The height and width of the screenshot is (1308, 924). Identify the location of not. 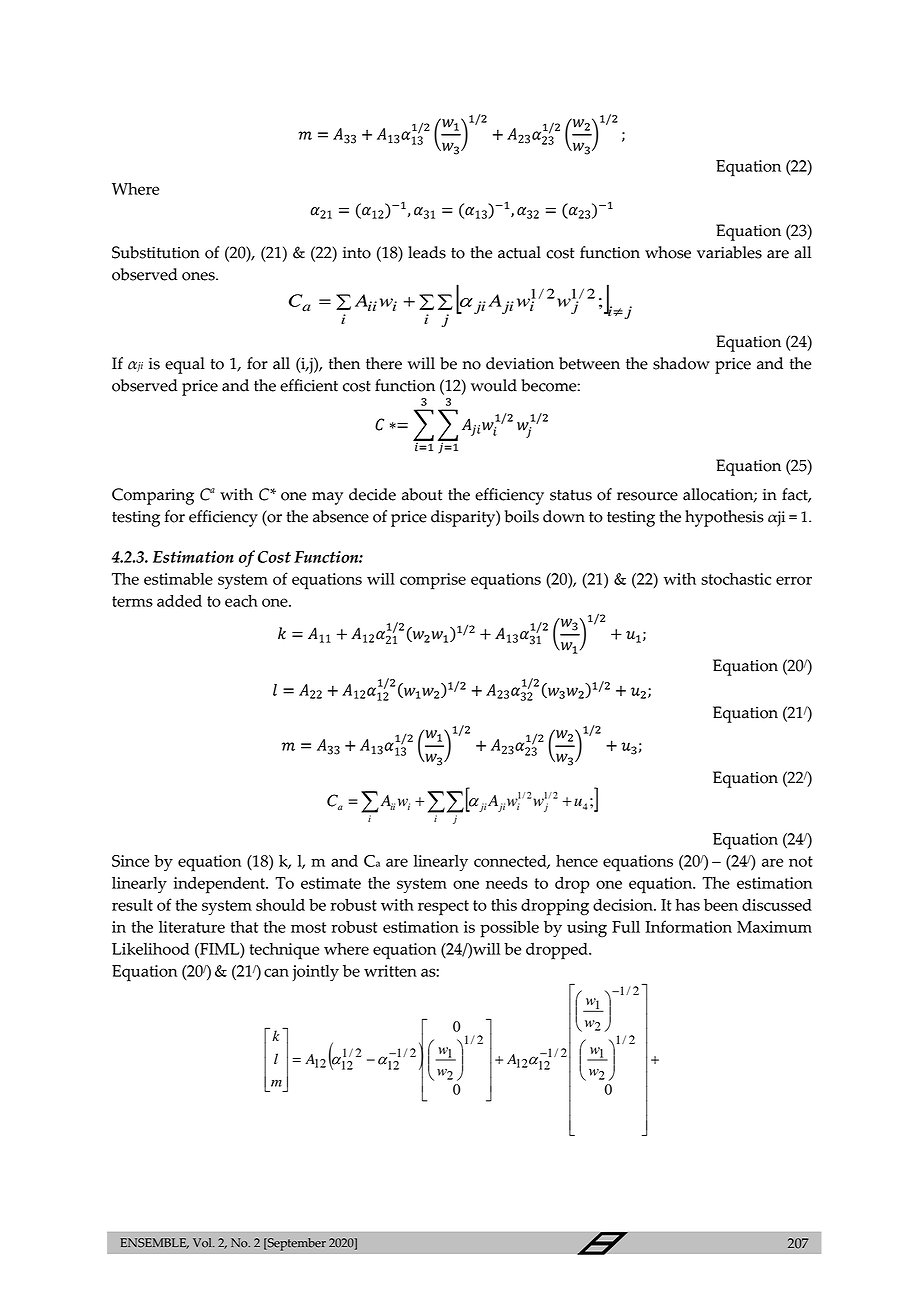
(801, 861).
